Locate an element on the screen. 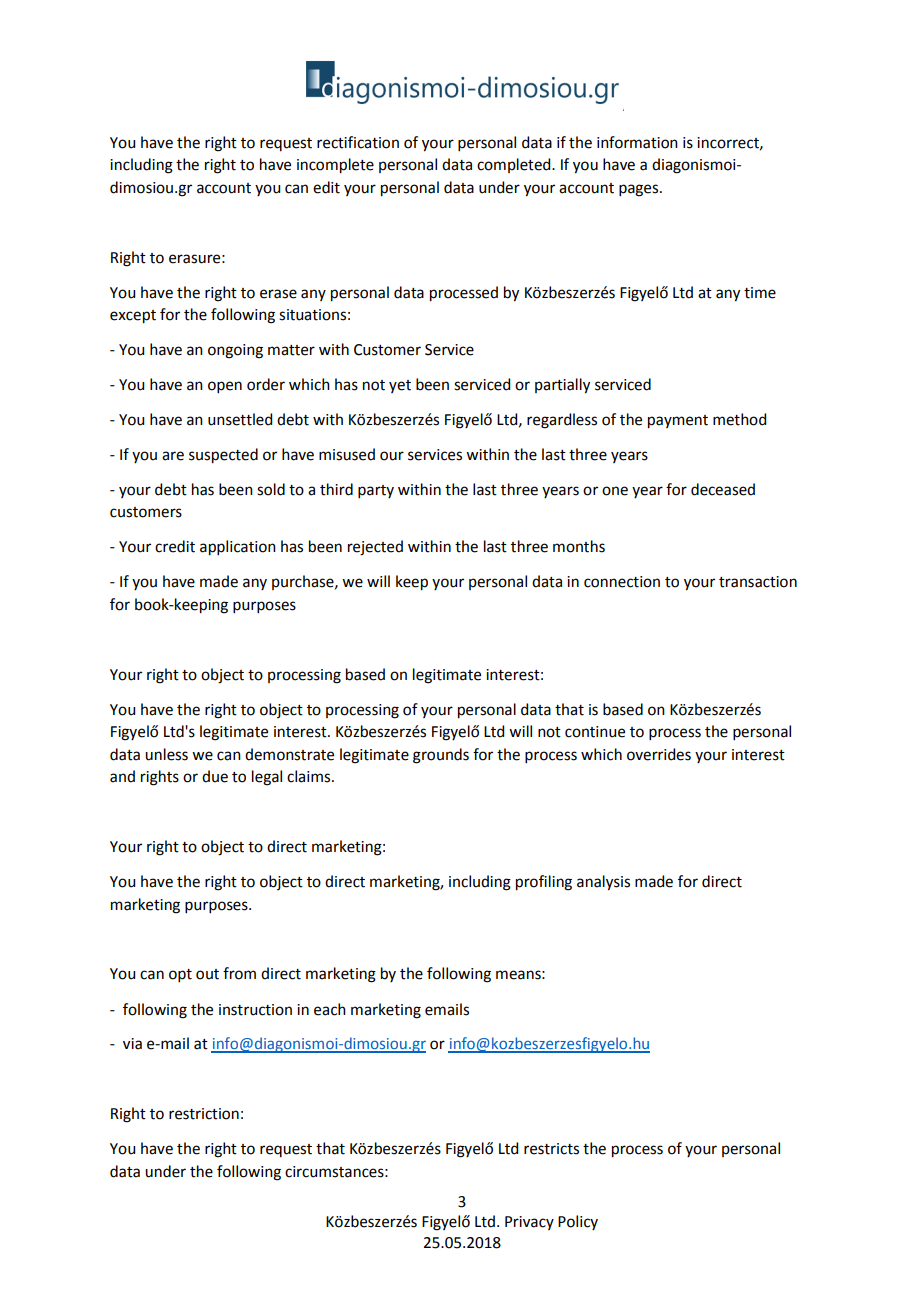 This screenshot has height=1308, width=924. overrides is located at coordinates (659, 754).
